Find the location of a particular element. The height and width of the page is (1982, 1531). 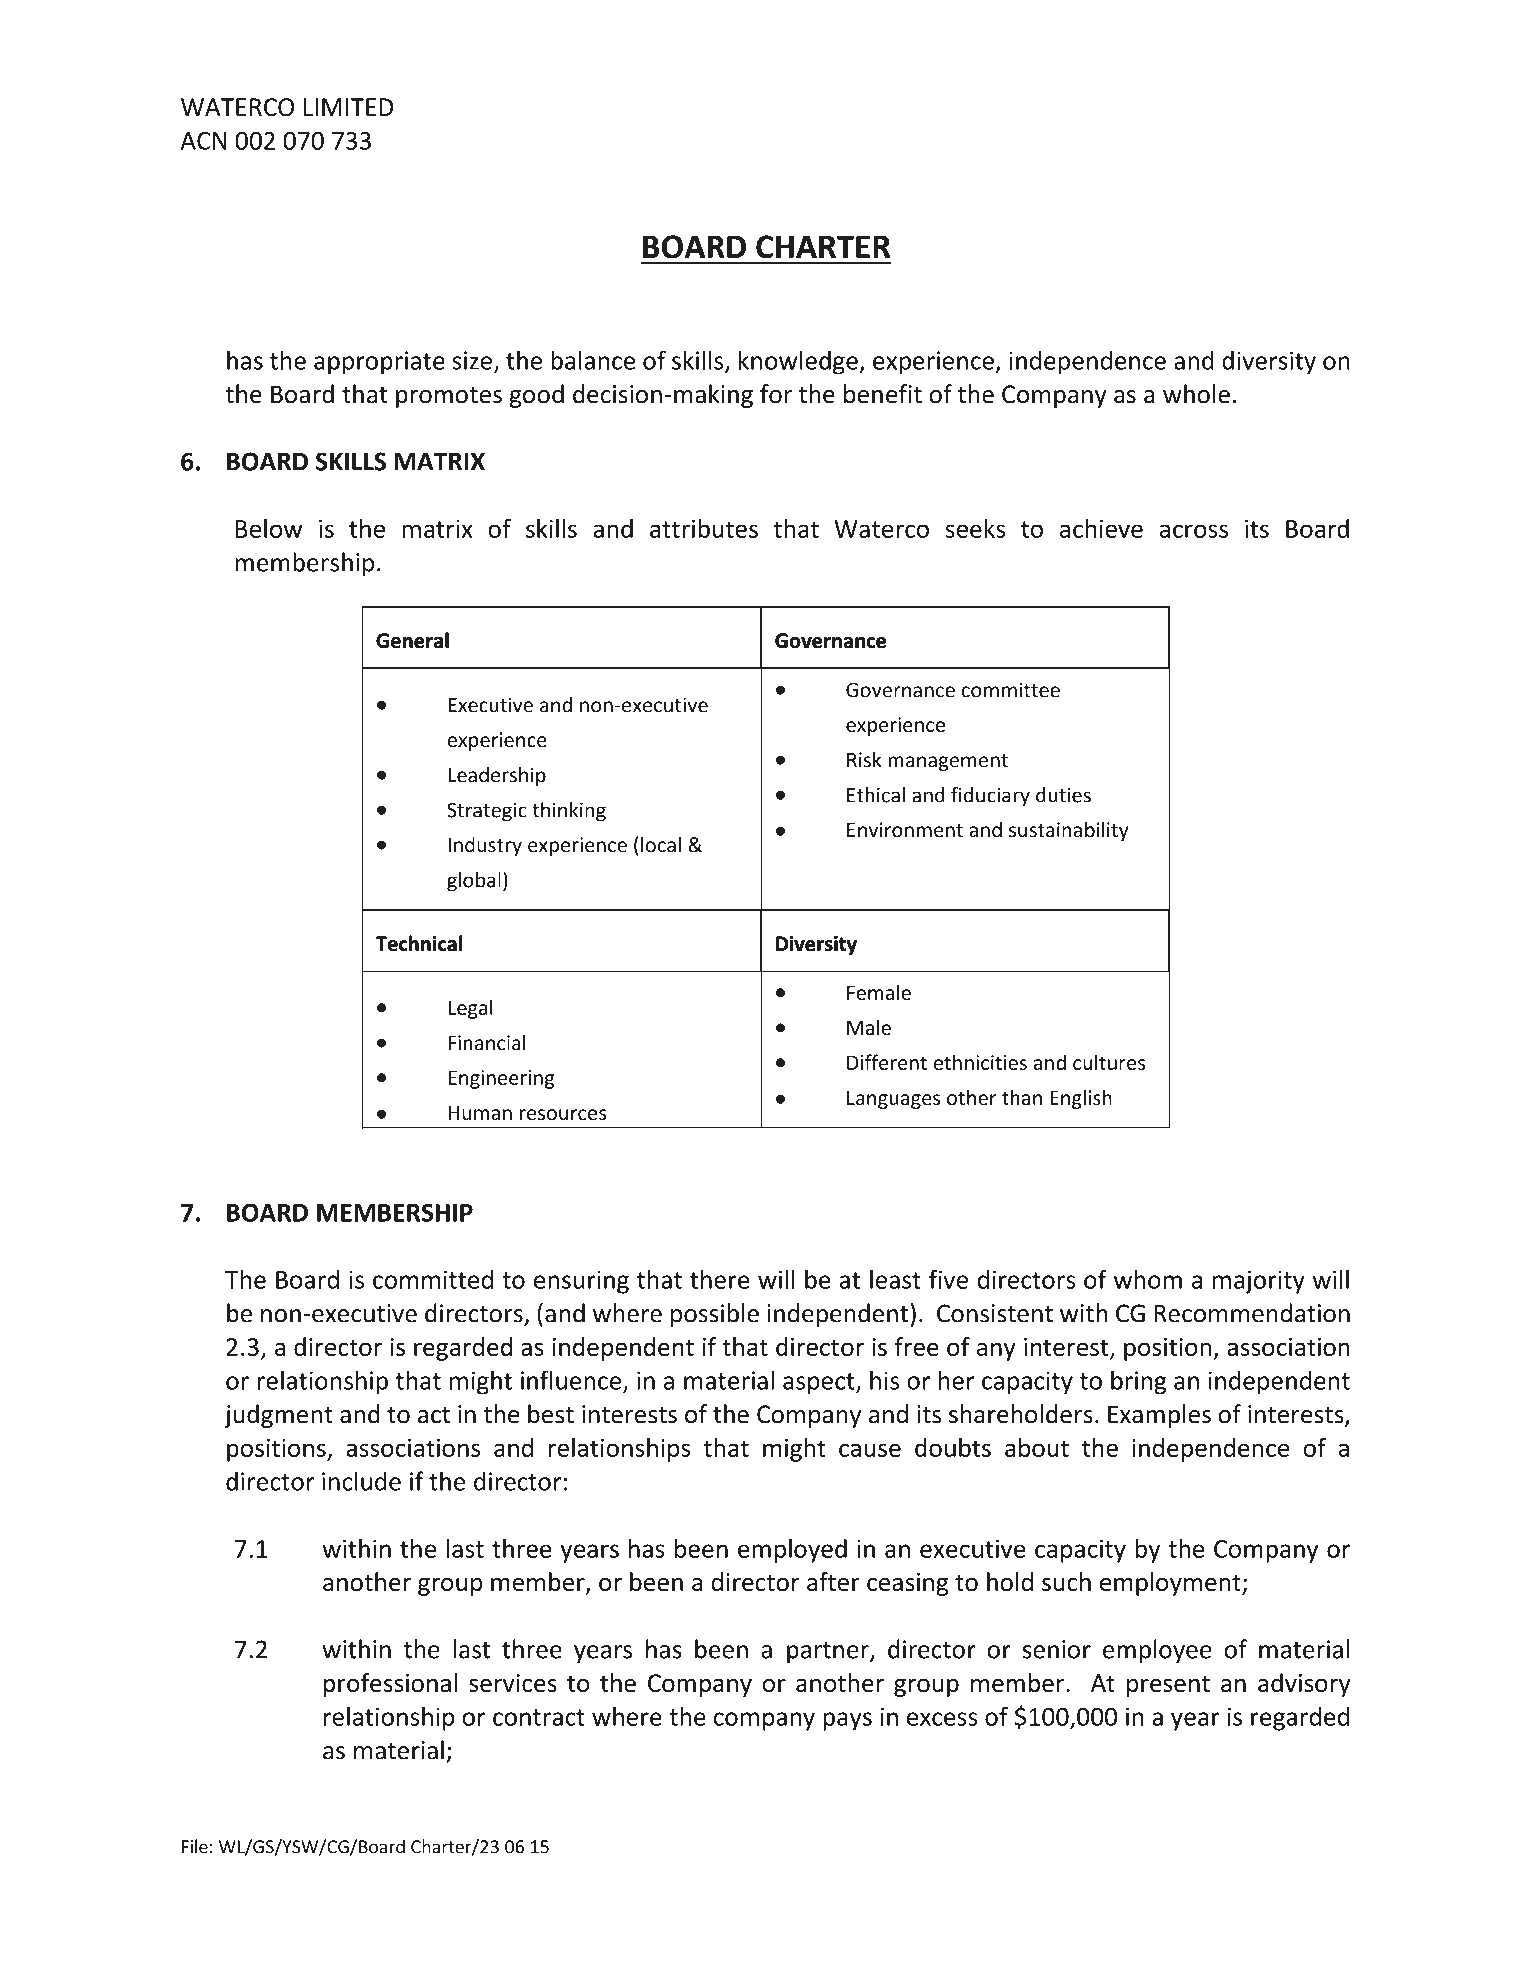

Technical is located at coordinates (419, 943).
